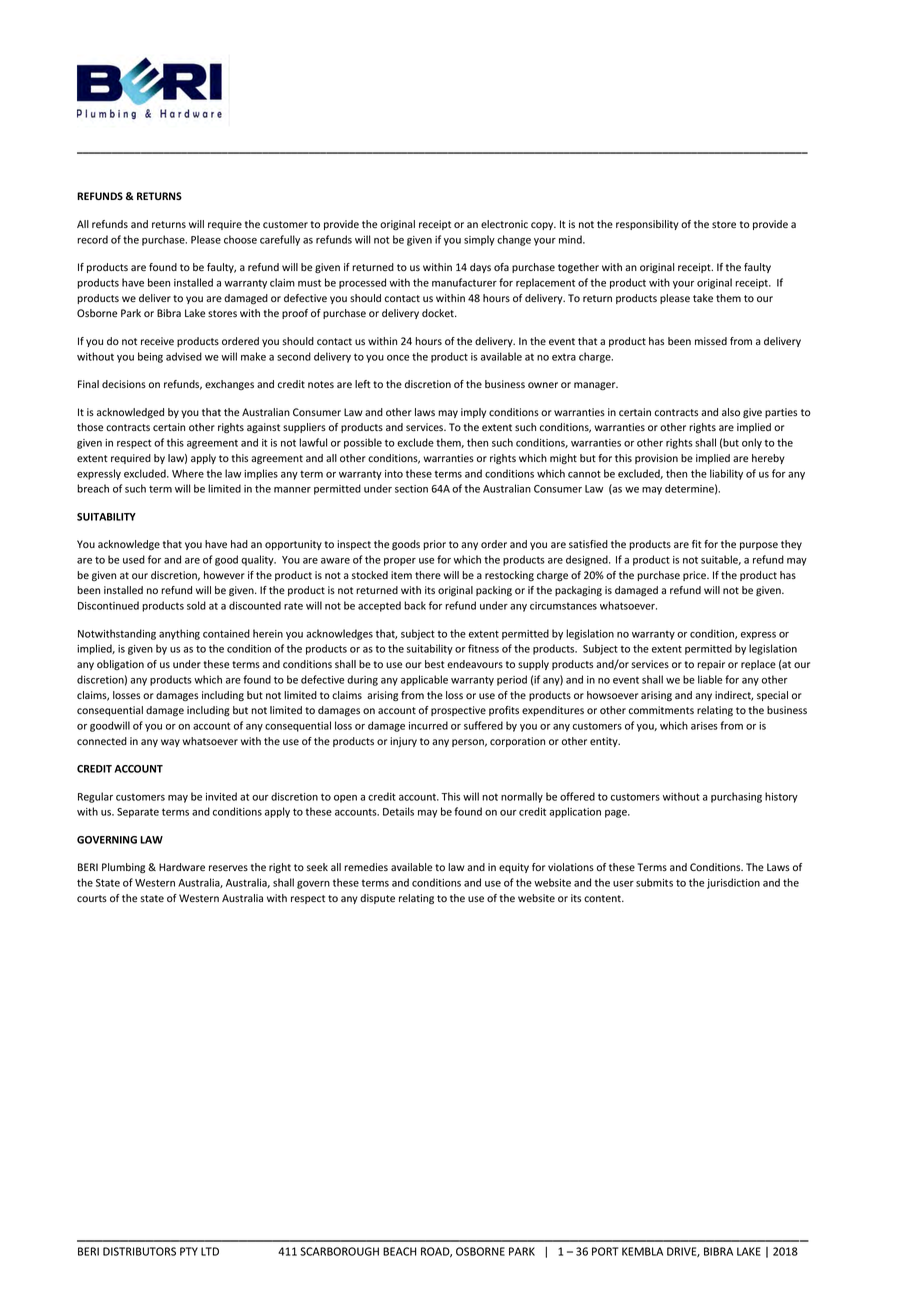  Describe the element at coordinates (196, 605) in the page. I see `sold` at that location.
